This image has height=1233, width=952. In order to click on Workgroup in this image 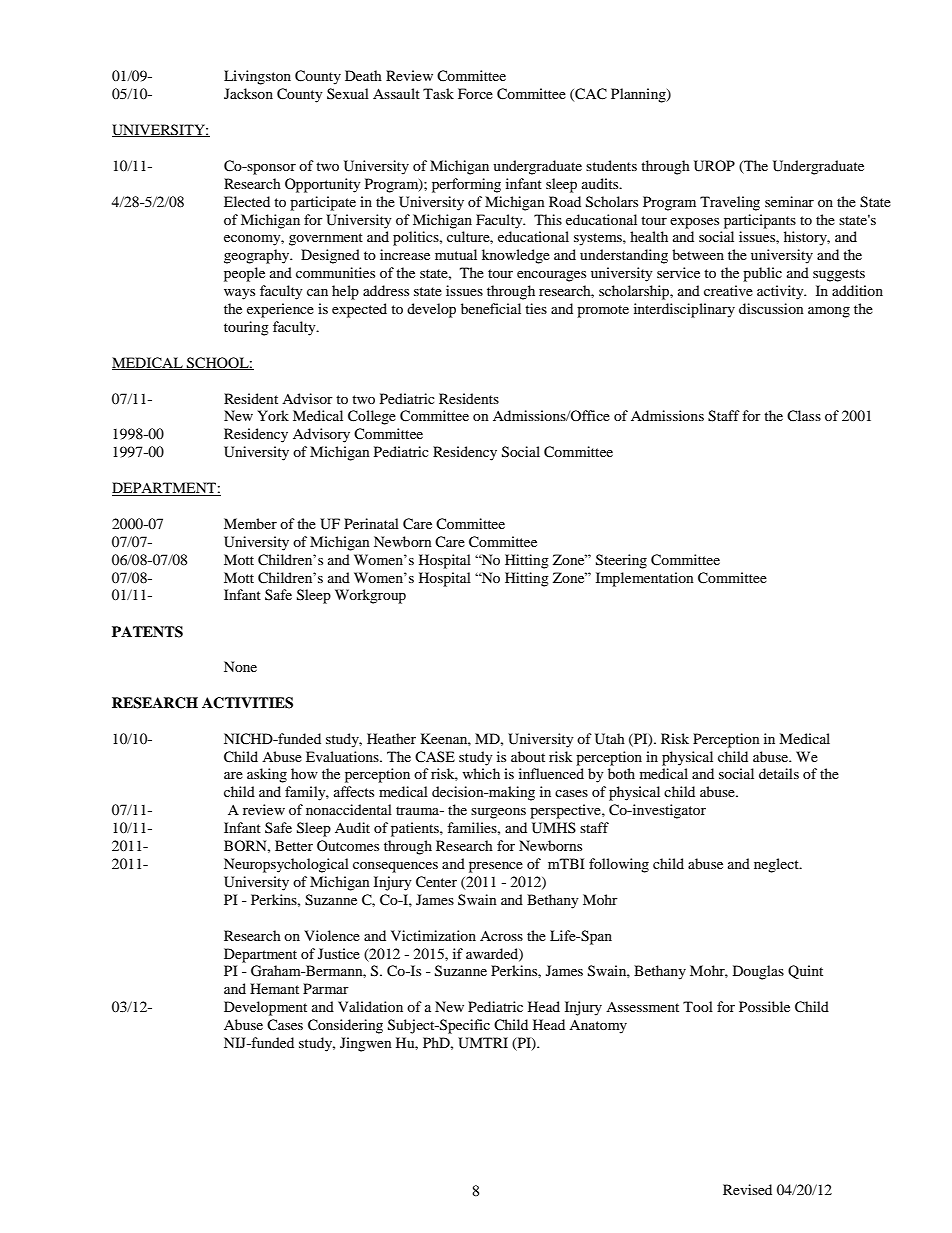, I will do `click(370, 596)`.
